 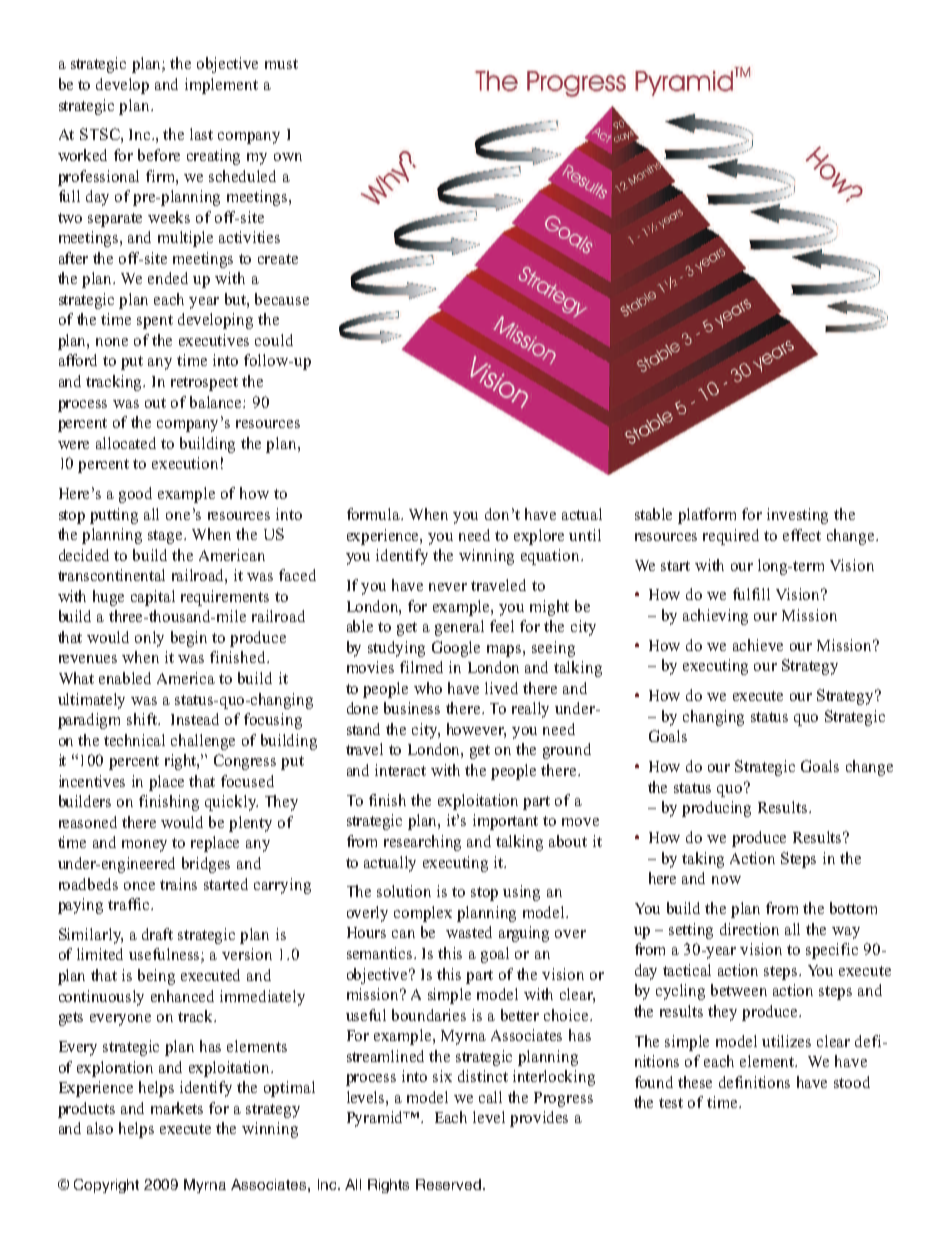 I want to click on implement, so click(x=221, y=86).
